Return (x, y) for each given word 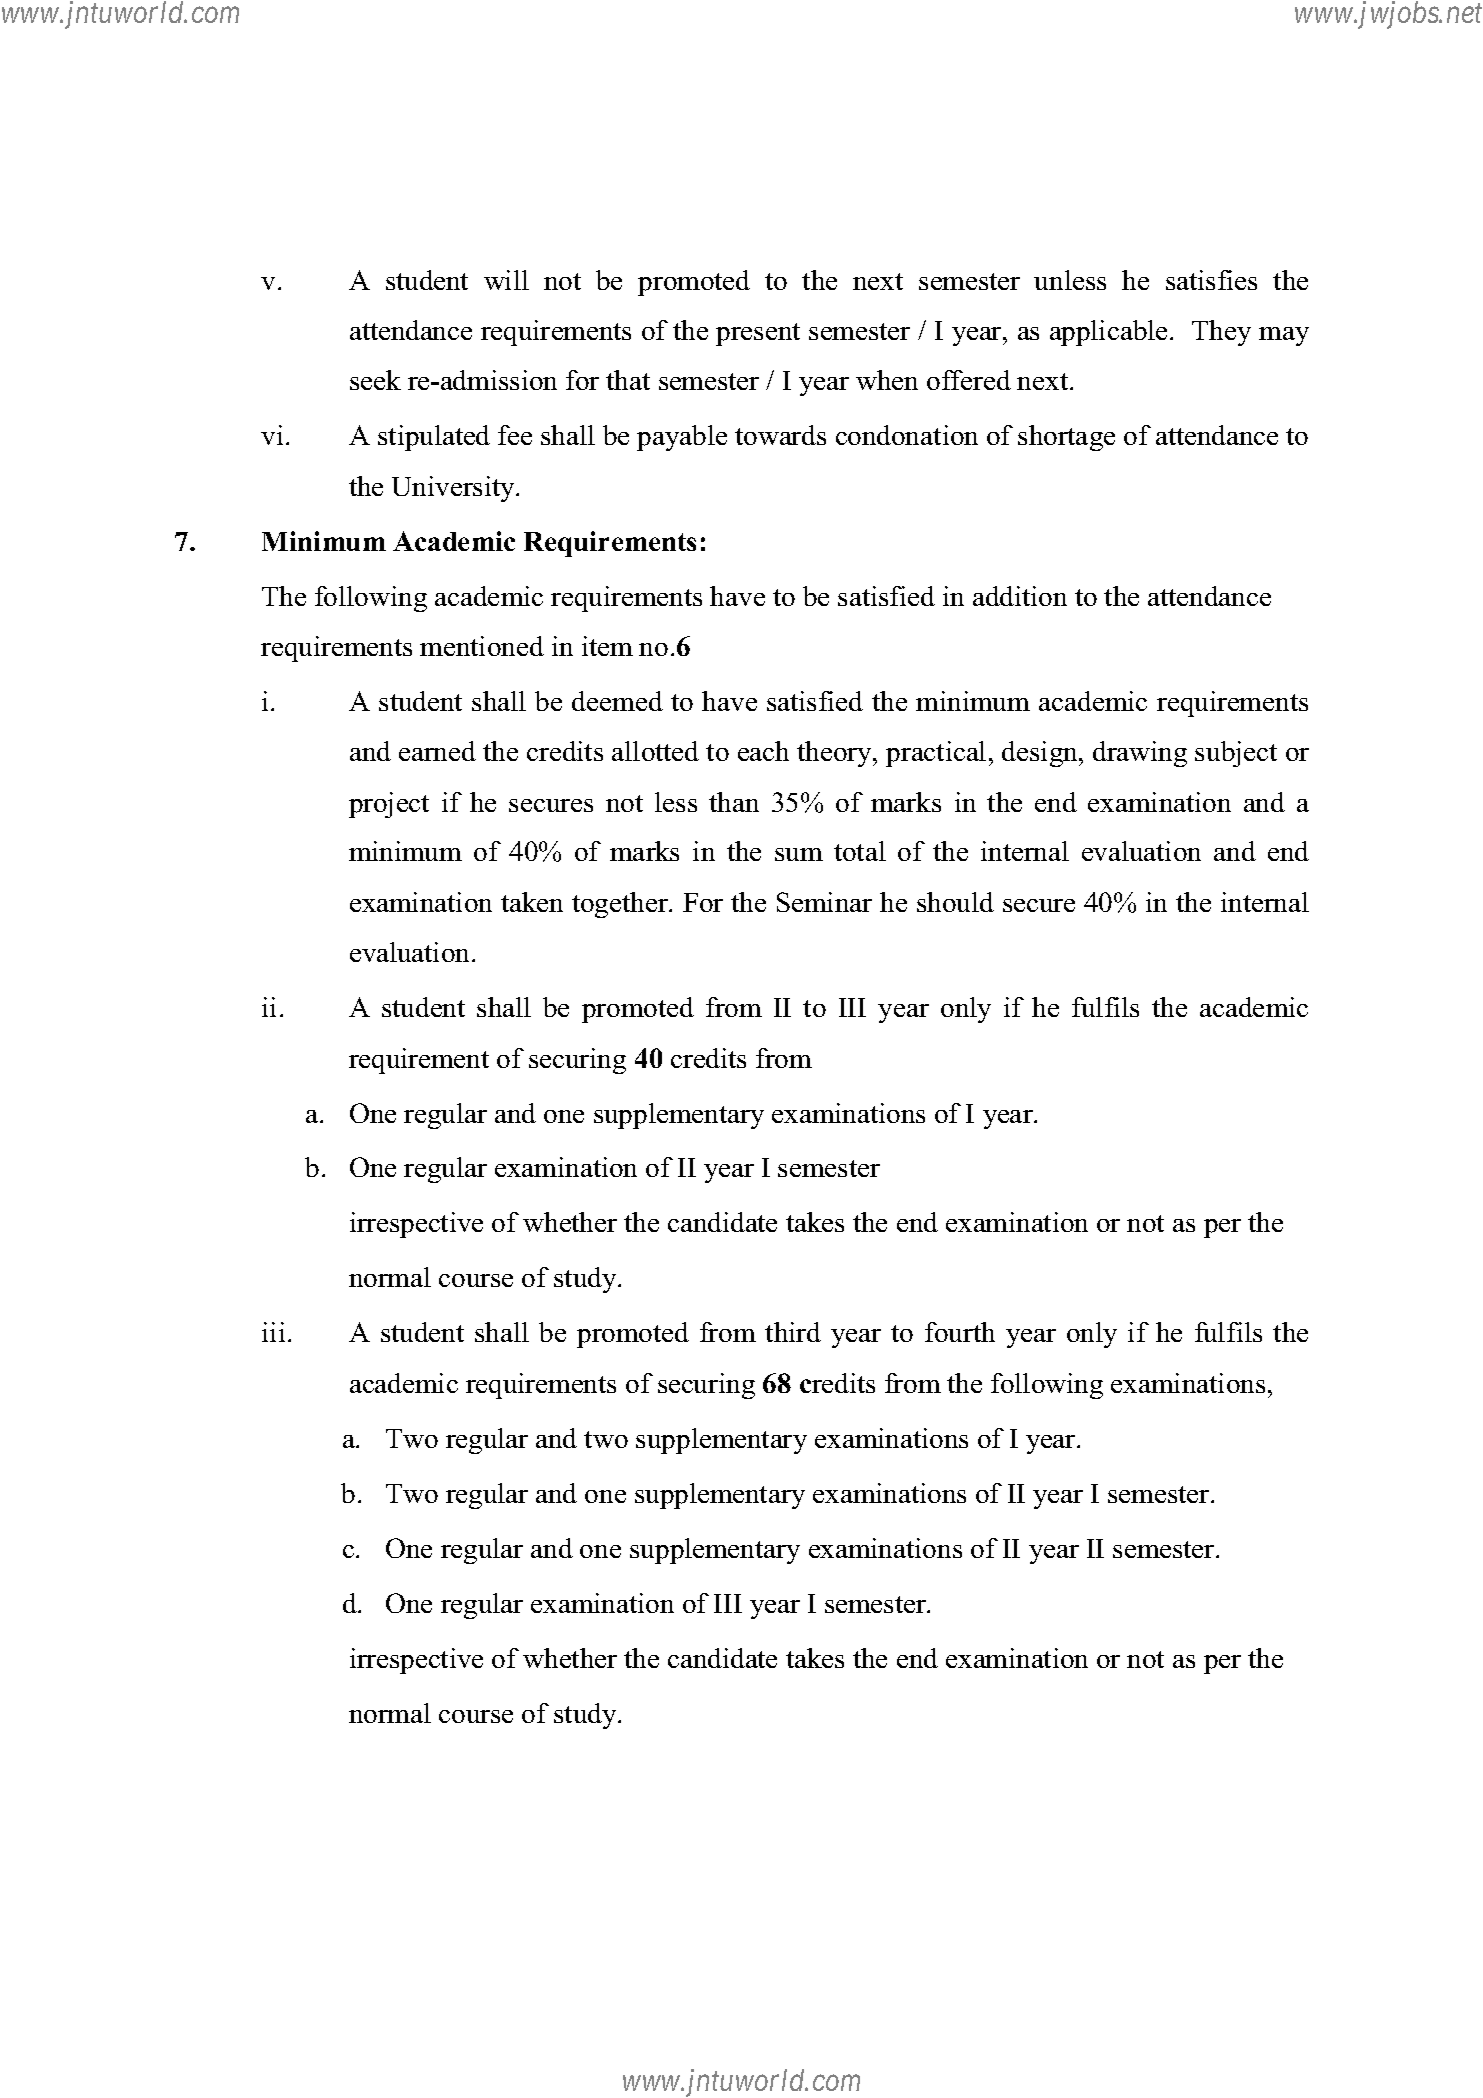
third (793, 1332)
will (506, 280)
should (955, 902)
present (758, 334)
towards (780, 435)
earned (437, 751)
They (1221, 333)
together (621, 905)
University (454, 489)
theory (836, 754)
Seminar (824, 902)
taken (532, 902)
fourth (960, 1332)
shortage (1066, 438)
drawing (1140, 754)
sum (799, 854)
